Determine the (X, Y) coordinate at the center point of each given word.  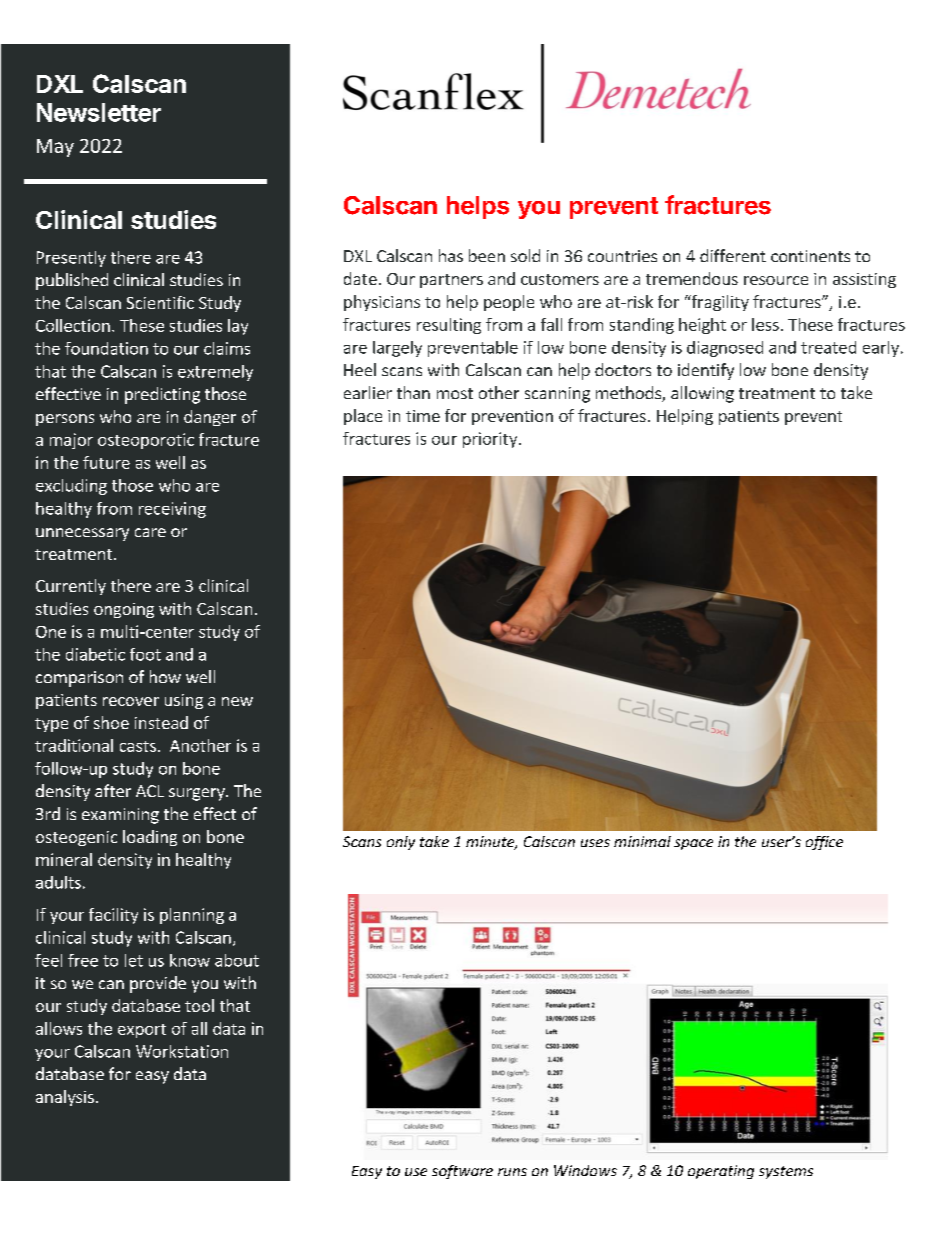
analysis (65, 1098)
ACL (150, 791)
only (401, 843)
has (451, 255)
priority (491, 440)
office (824, 843)
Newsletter (99, 112)
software (462, 1172)
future (106, 462)
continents (810, 256)
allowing (702, 394)
